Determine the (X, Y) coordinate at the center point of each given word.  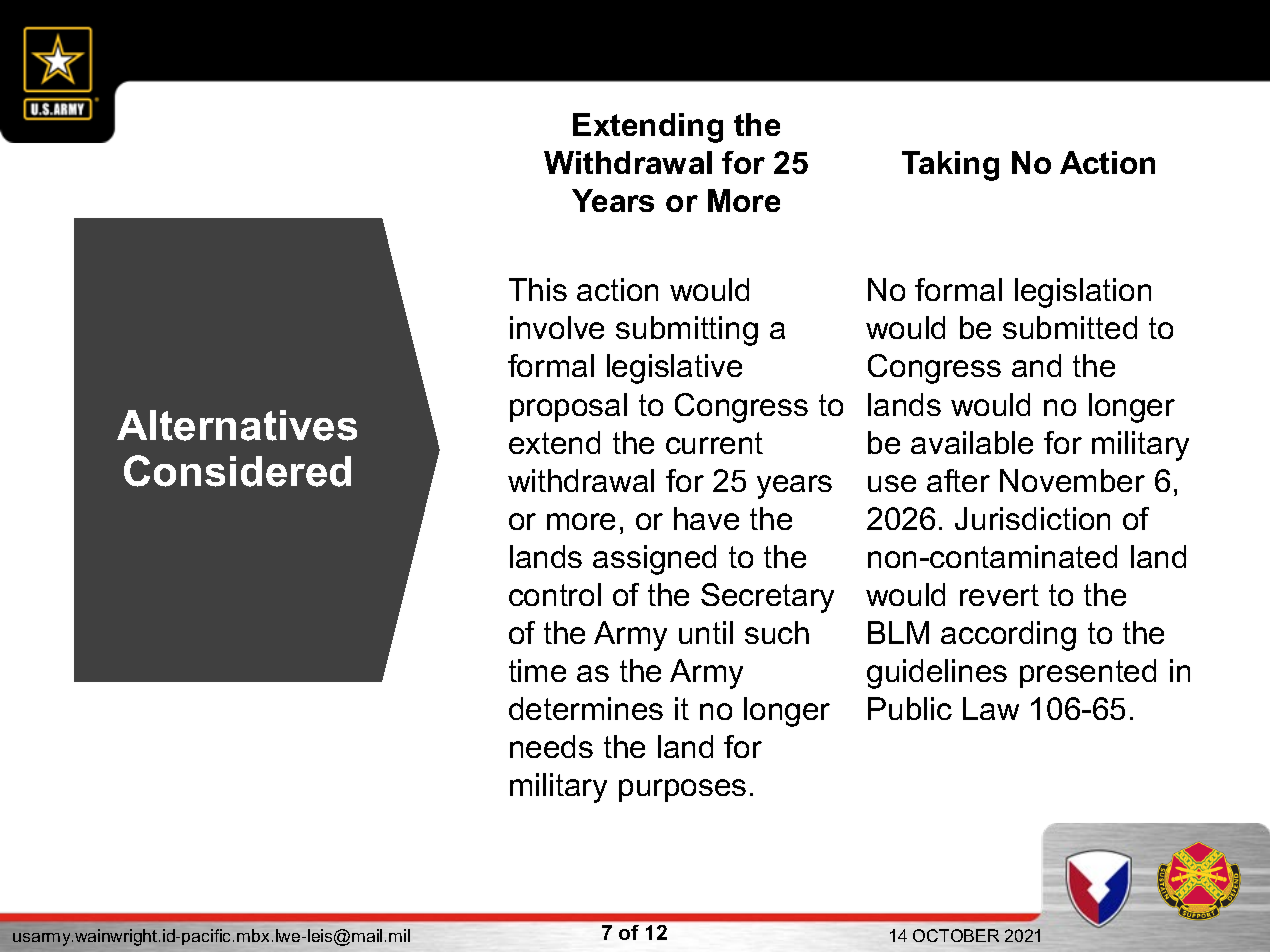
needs (551, 746)
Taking (950, 166)
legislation (1083, 293)
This (538, 289)
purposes (682, 790)
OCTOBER (956, 935)
